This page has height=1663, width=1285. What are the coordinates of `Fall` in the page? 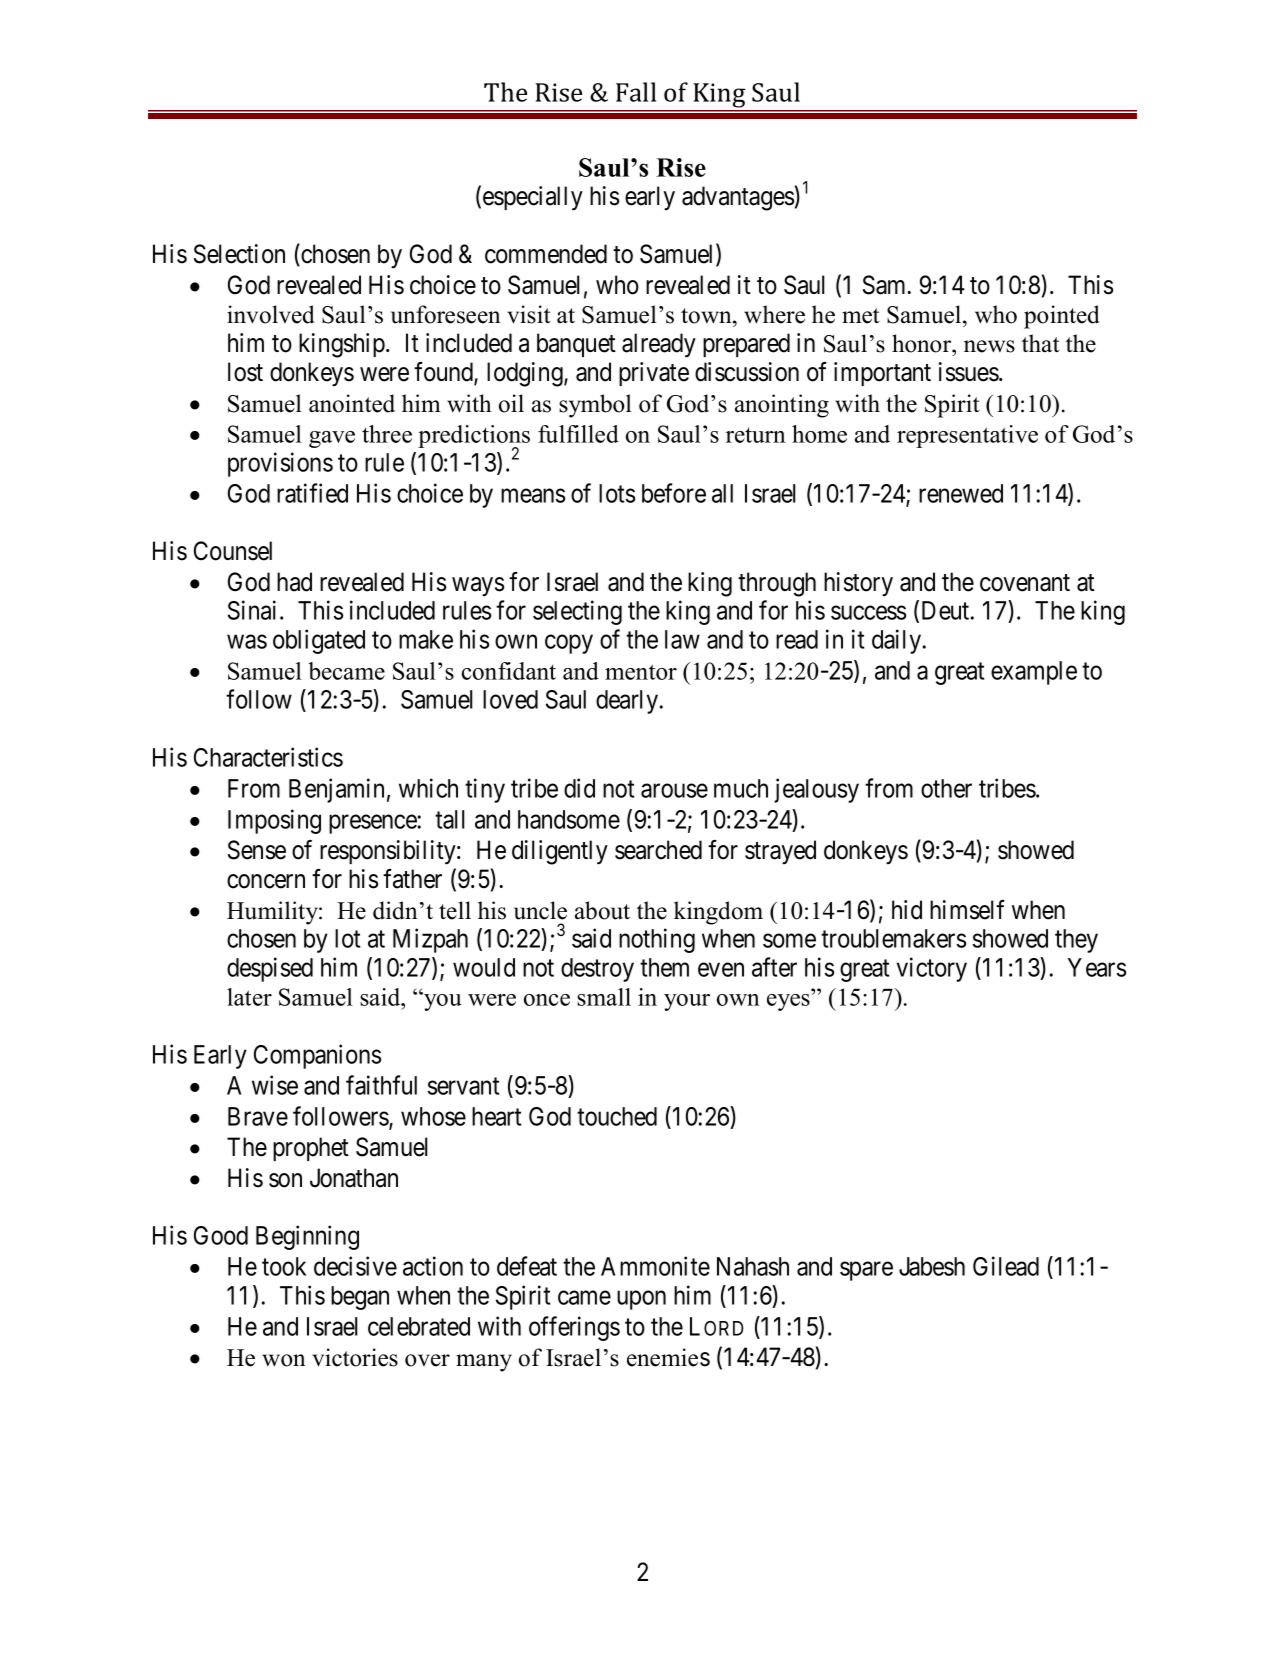 It's located at (636, 92).
